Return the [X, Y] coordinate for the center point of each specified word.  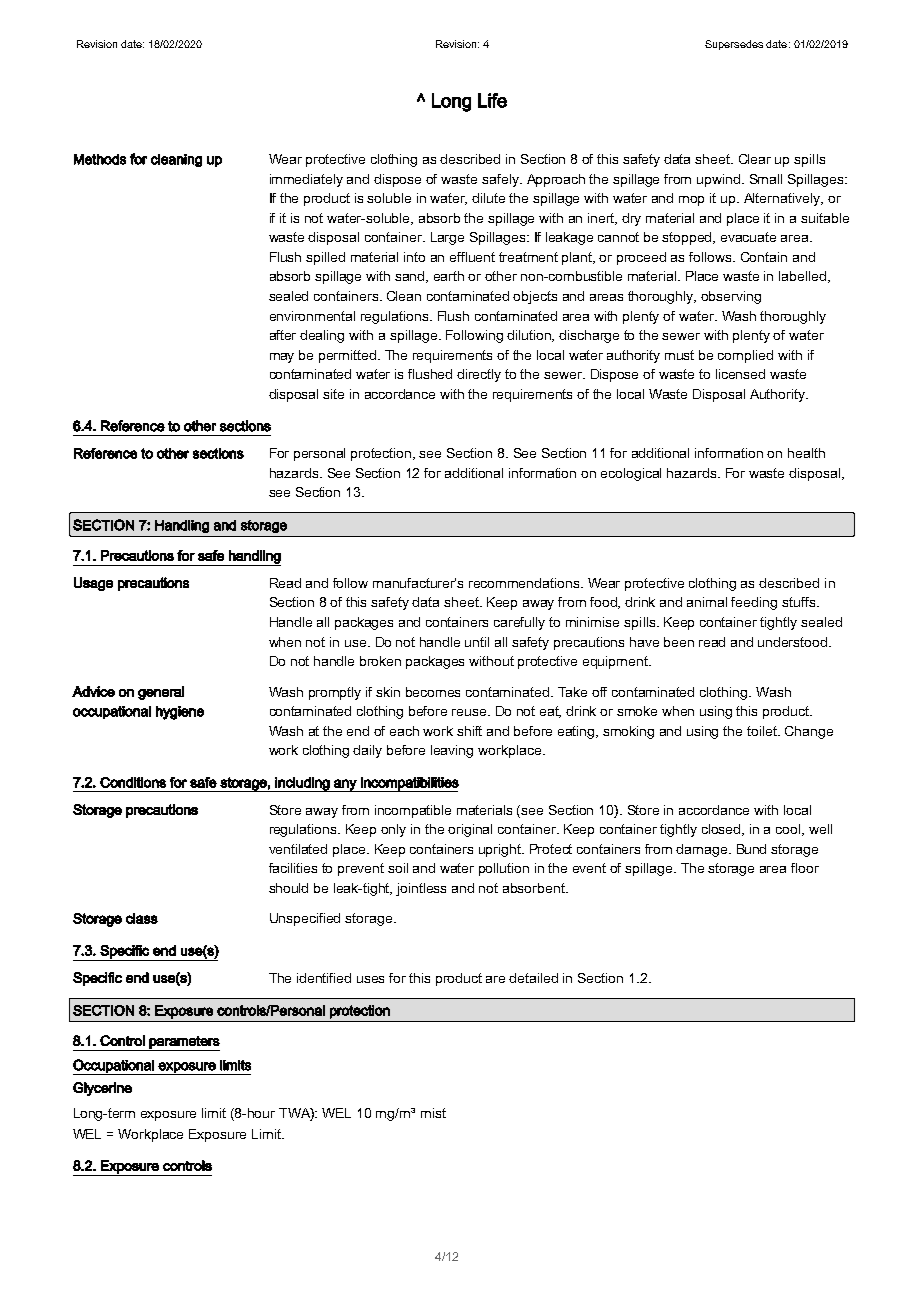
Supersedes [734, 45]
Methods [100, 159]
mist [433, 1113]
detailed [533, 978]
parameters [184, 1043]
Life [492, 100]
